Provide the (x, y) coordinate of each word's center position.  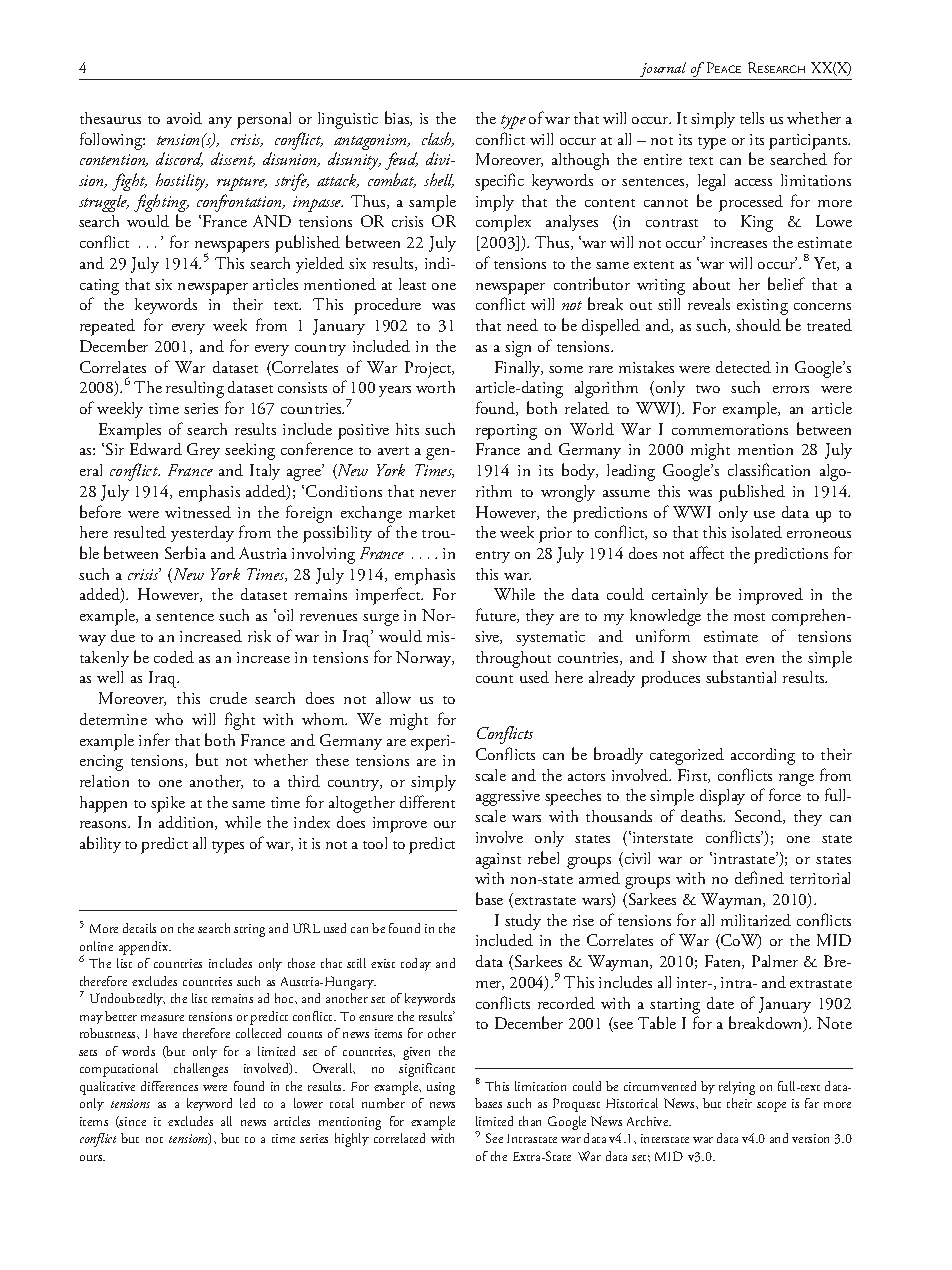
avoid (184, 118)
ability (100, 844)
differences (169, 1086)
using (441, 1088)
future (497, 615)
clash (438, 139)
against (498, 861)
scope (771, 1107)
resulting (195, 389)
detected (743, 367)
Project (429, 369)
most (749, 617)
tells (752, 118)
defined (759, 877)
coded (174, 657)
